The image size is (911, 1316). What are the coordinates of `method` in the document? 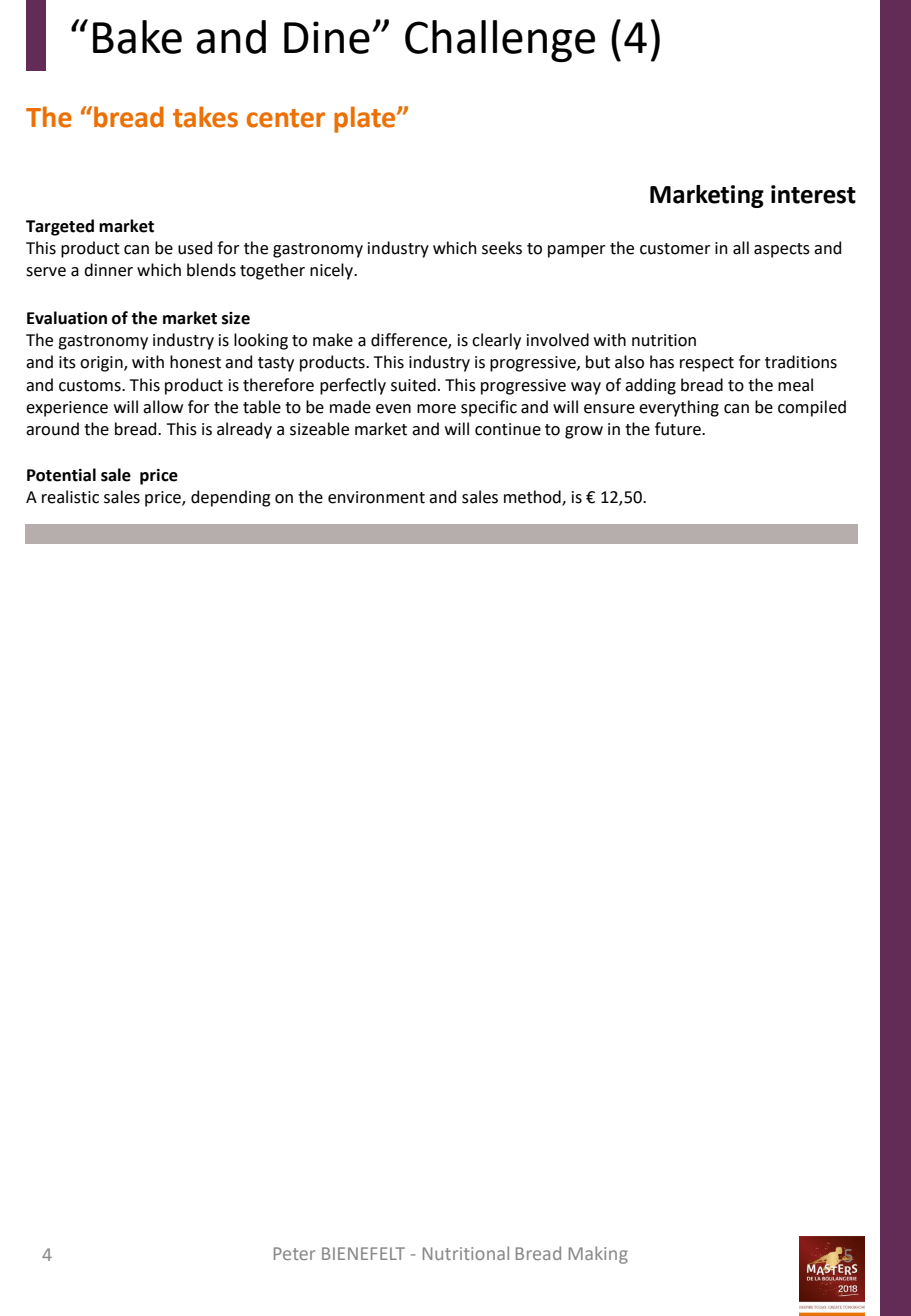 It's located at (533, 497).
